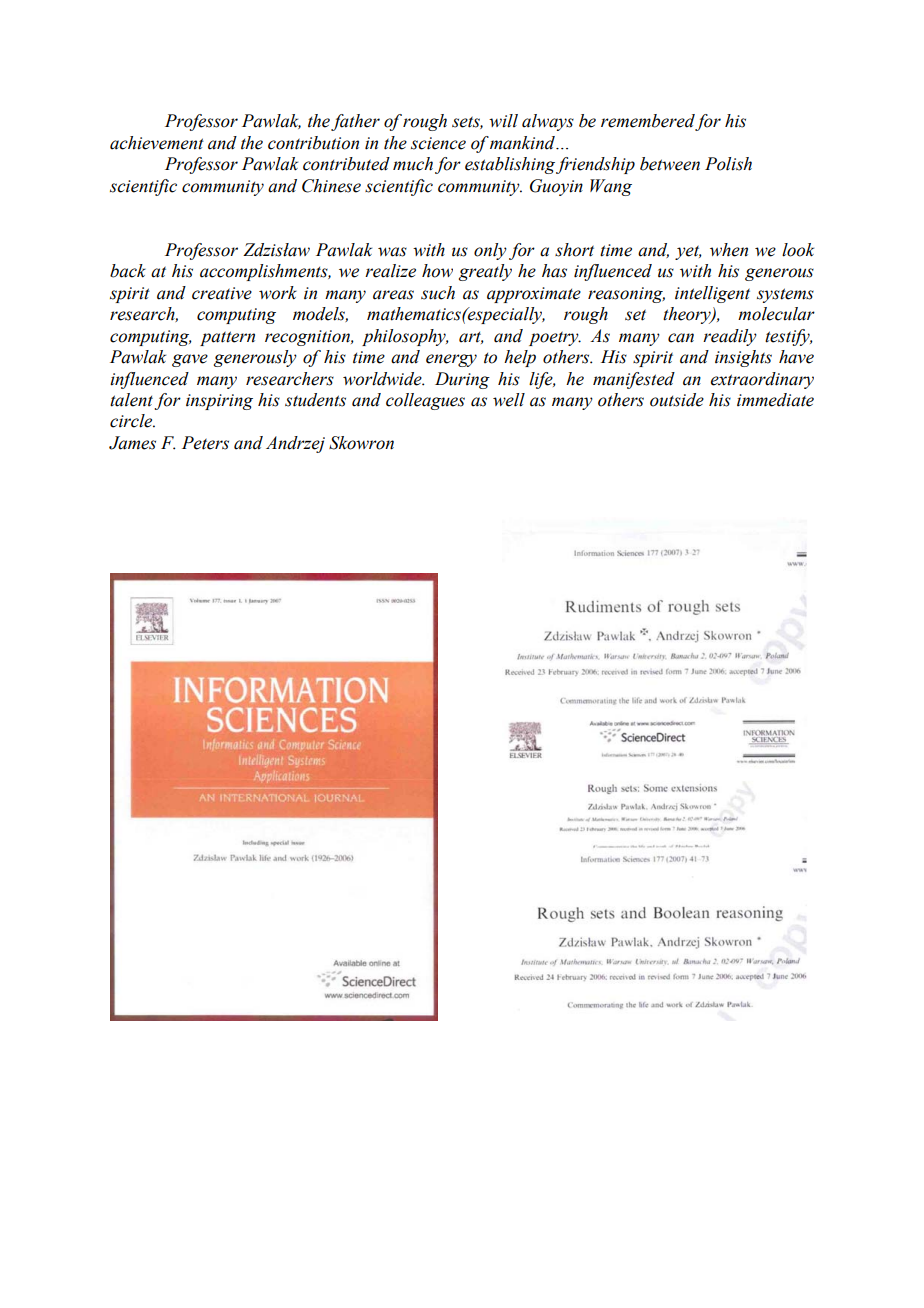 The width and height of the screenshot is (924, 1308). I want to click on readily, so click(730, 337).
